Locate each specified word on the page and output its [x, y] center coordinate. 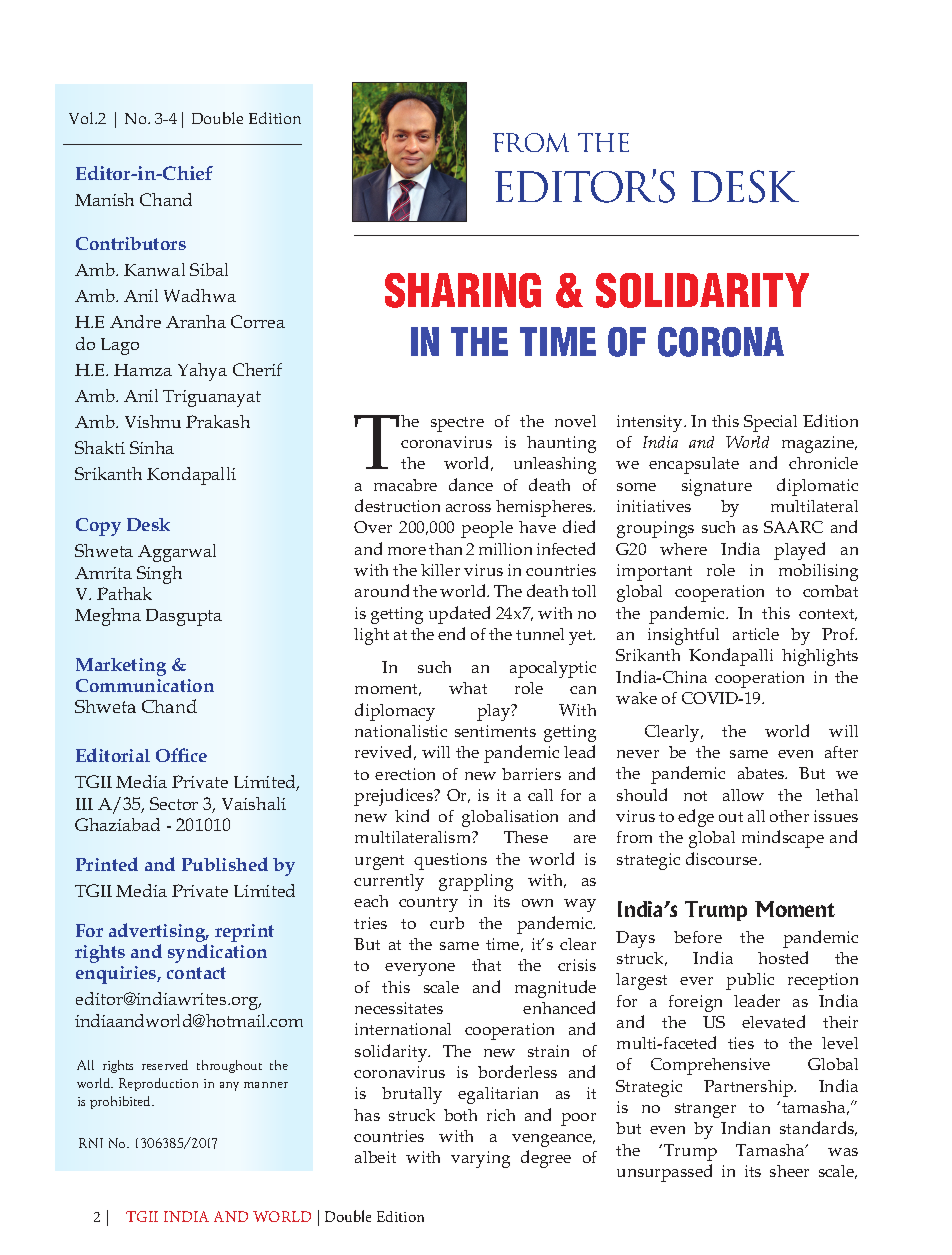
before [698, 937]
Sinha [152, 447]
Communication [145, 685]
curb [447, 923]
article [756, 634]
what [468, 688]
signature [717, 487]
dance [471, 484]
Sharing [463, 290]
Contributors [131, 243]
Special [770, 423]
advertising [158, 934]
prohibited [122, 1102]
